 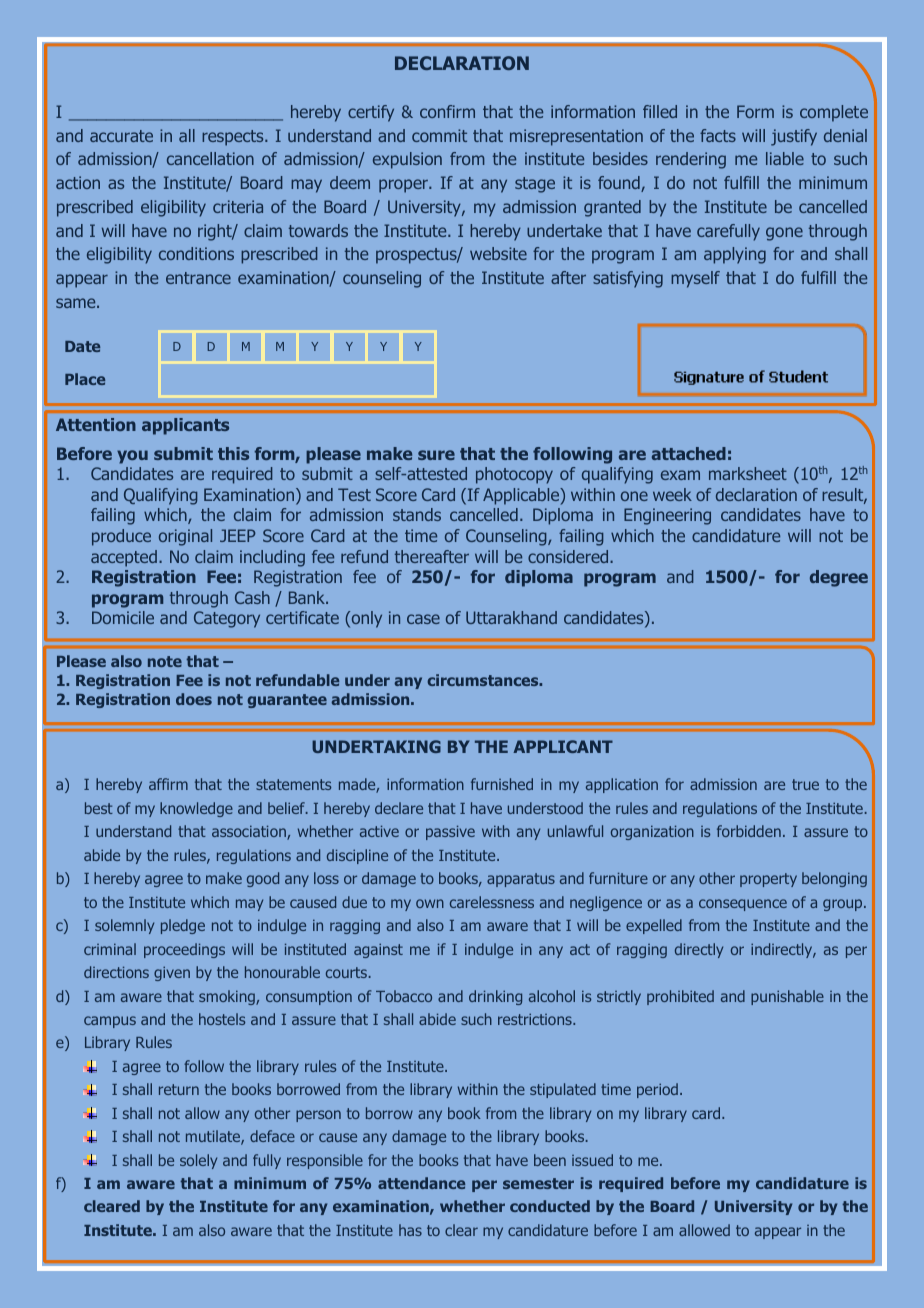 What do you see at coordinates (785, 158) in the page?
I see `liable` at bounding box center [785, 158].
